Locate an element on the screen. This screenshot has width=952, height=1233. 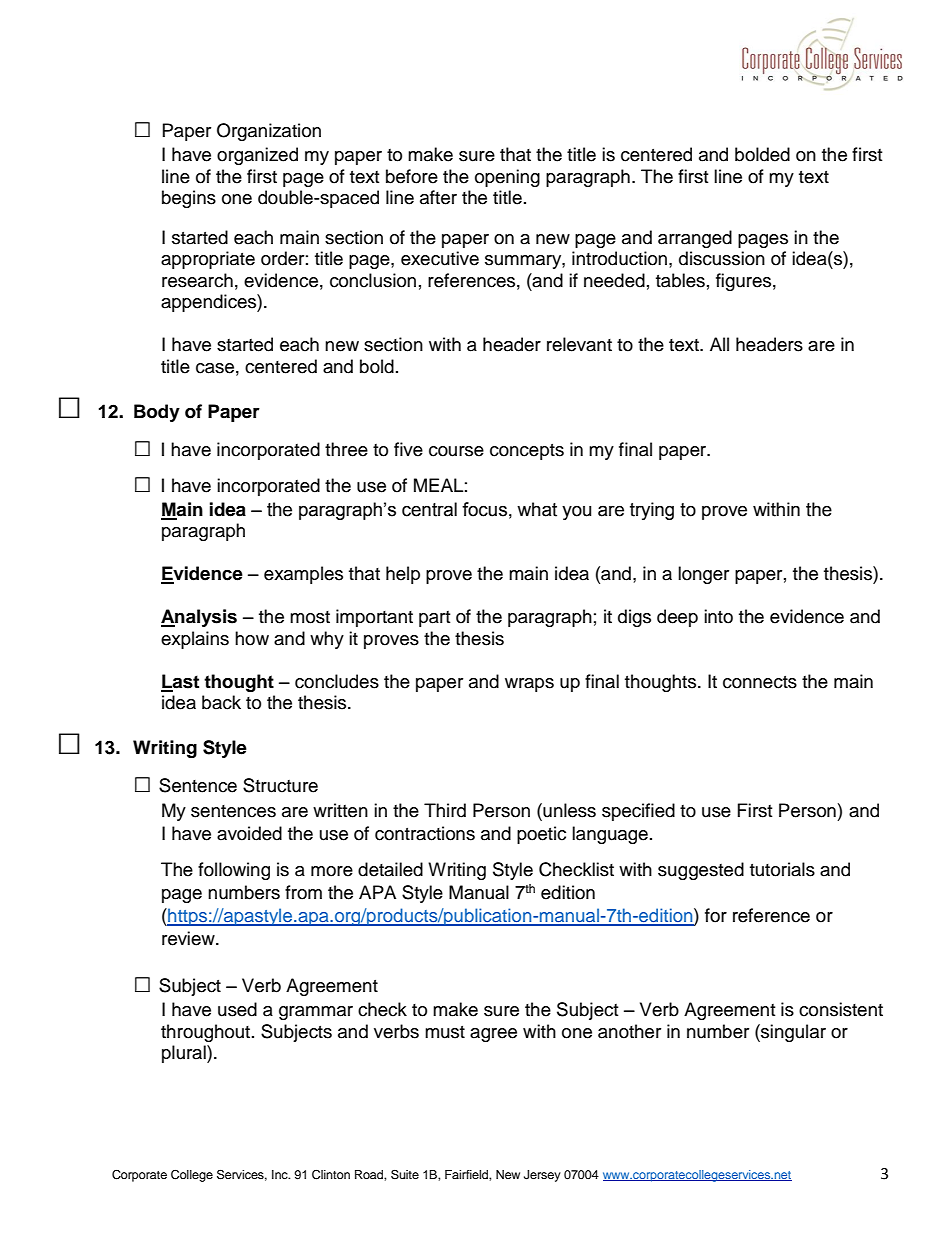
organized is located at coordinates (257, 156).
